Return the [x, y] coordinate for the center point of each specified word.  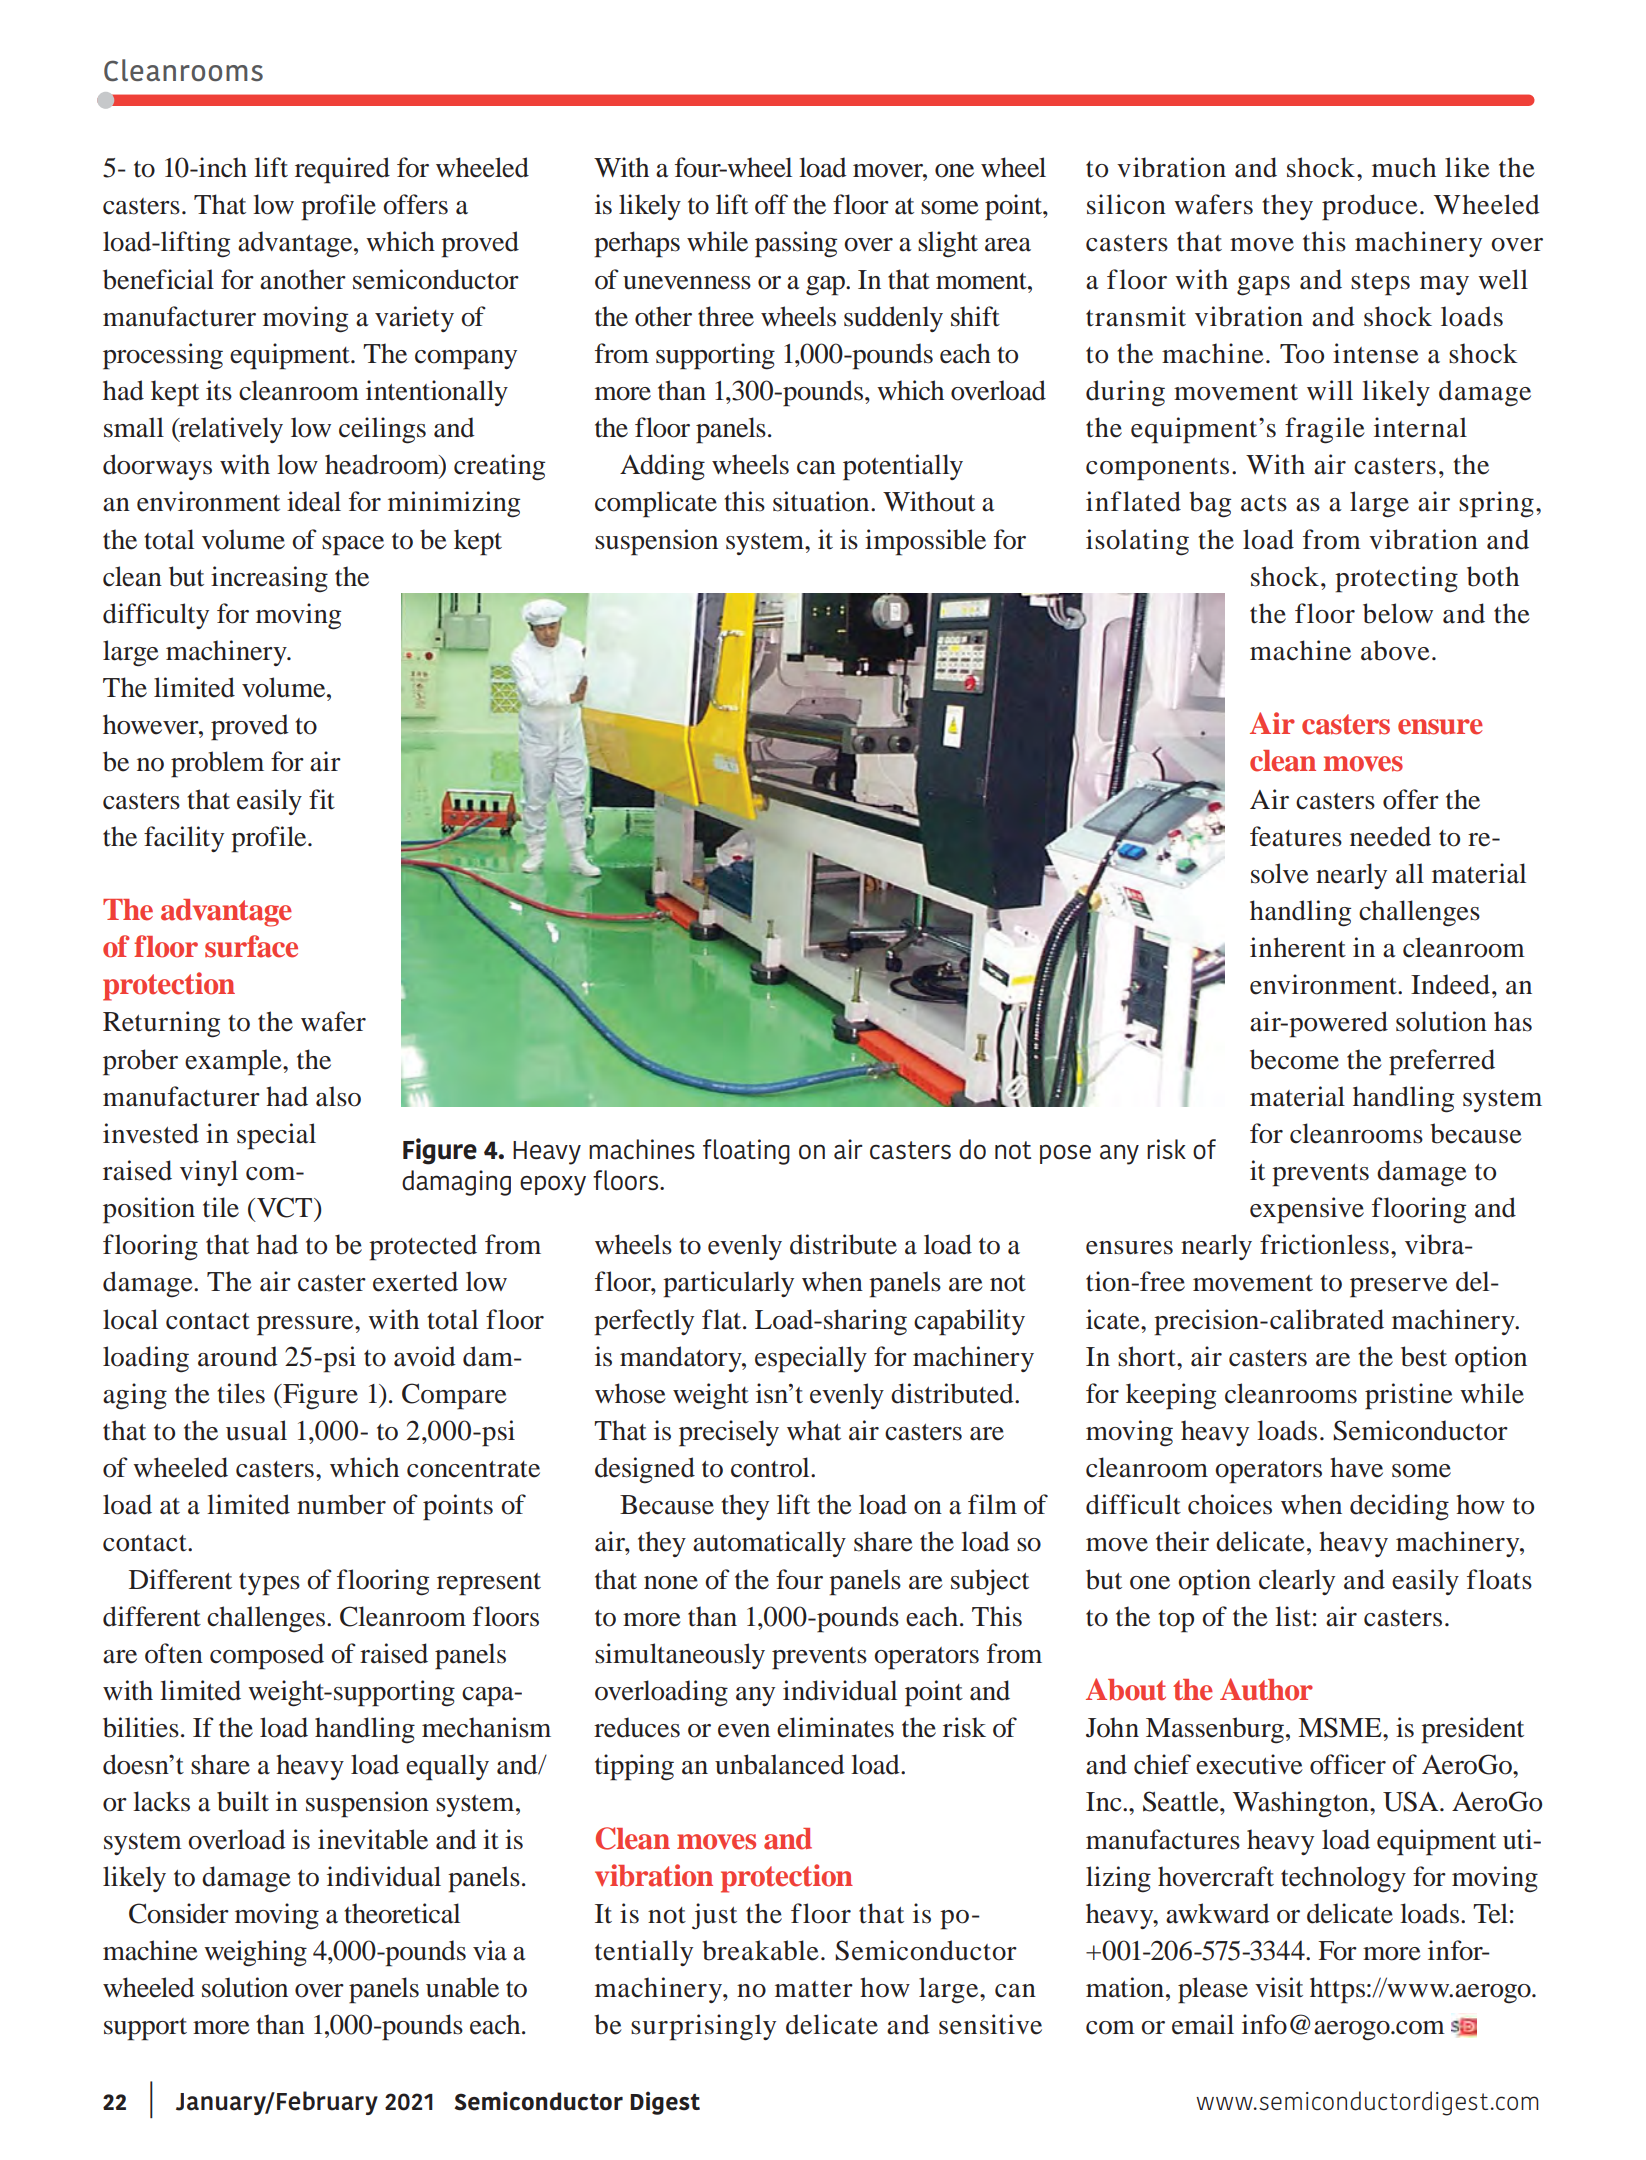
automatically [769, 1544]
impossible [925, 542]
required [342, 170]
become [1294, 1059]
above [1395, 650]
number [341, 1504]
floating [746, 1152]
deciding [1399, 1507]
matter [814, 1989]
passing [796, 244]
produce [1370, 207]
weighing [255, 1953]
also [338, 1096]
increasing [269, 579]
